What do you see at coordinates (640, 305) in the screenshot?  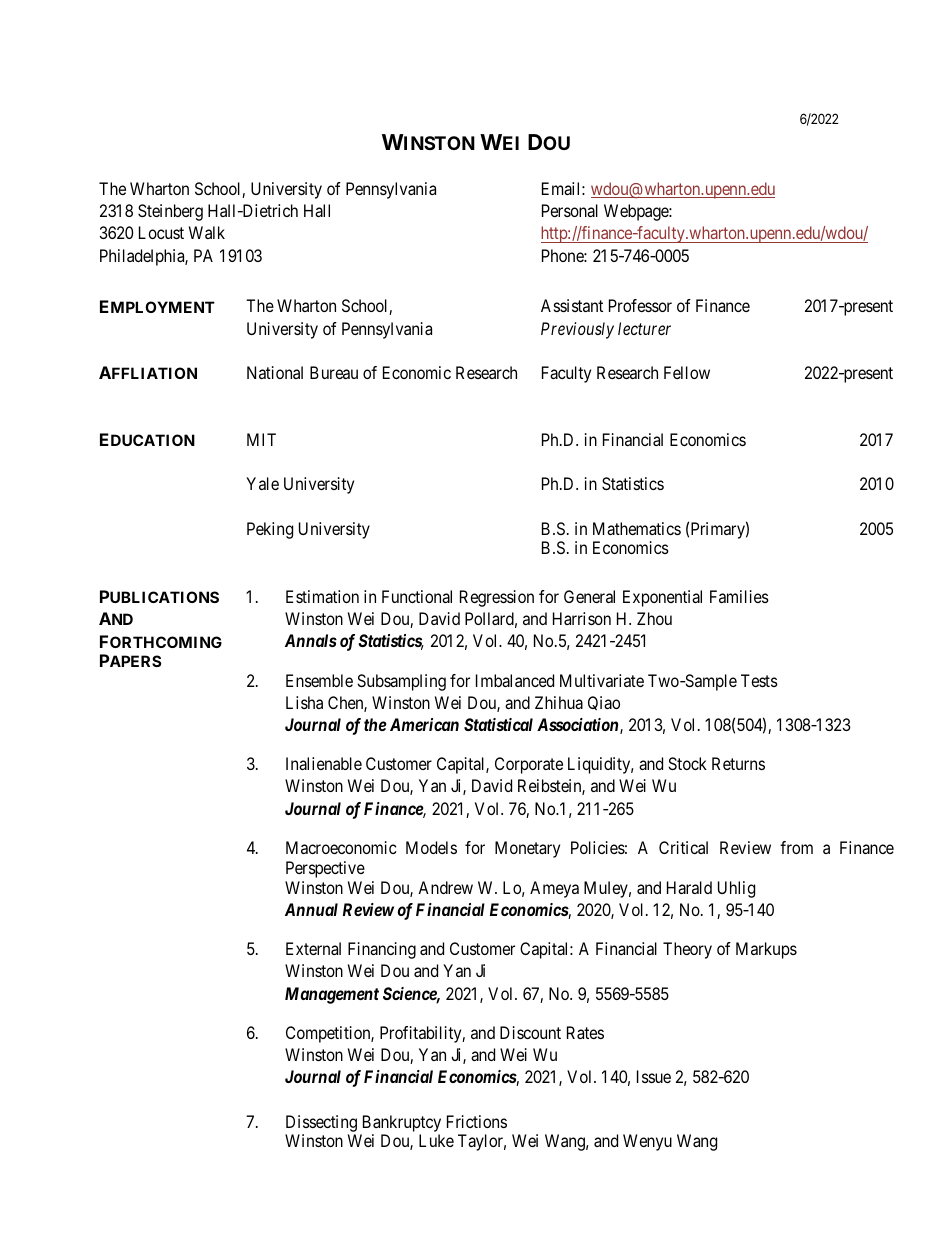 I see `Professor` at bounding box center [640, 305].
